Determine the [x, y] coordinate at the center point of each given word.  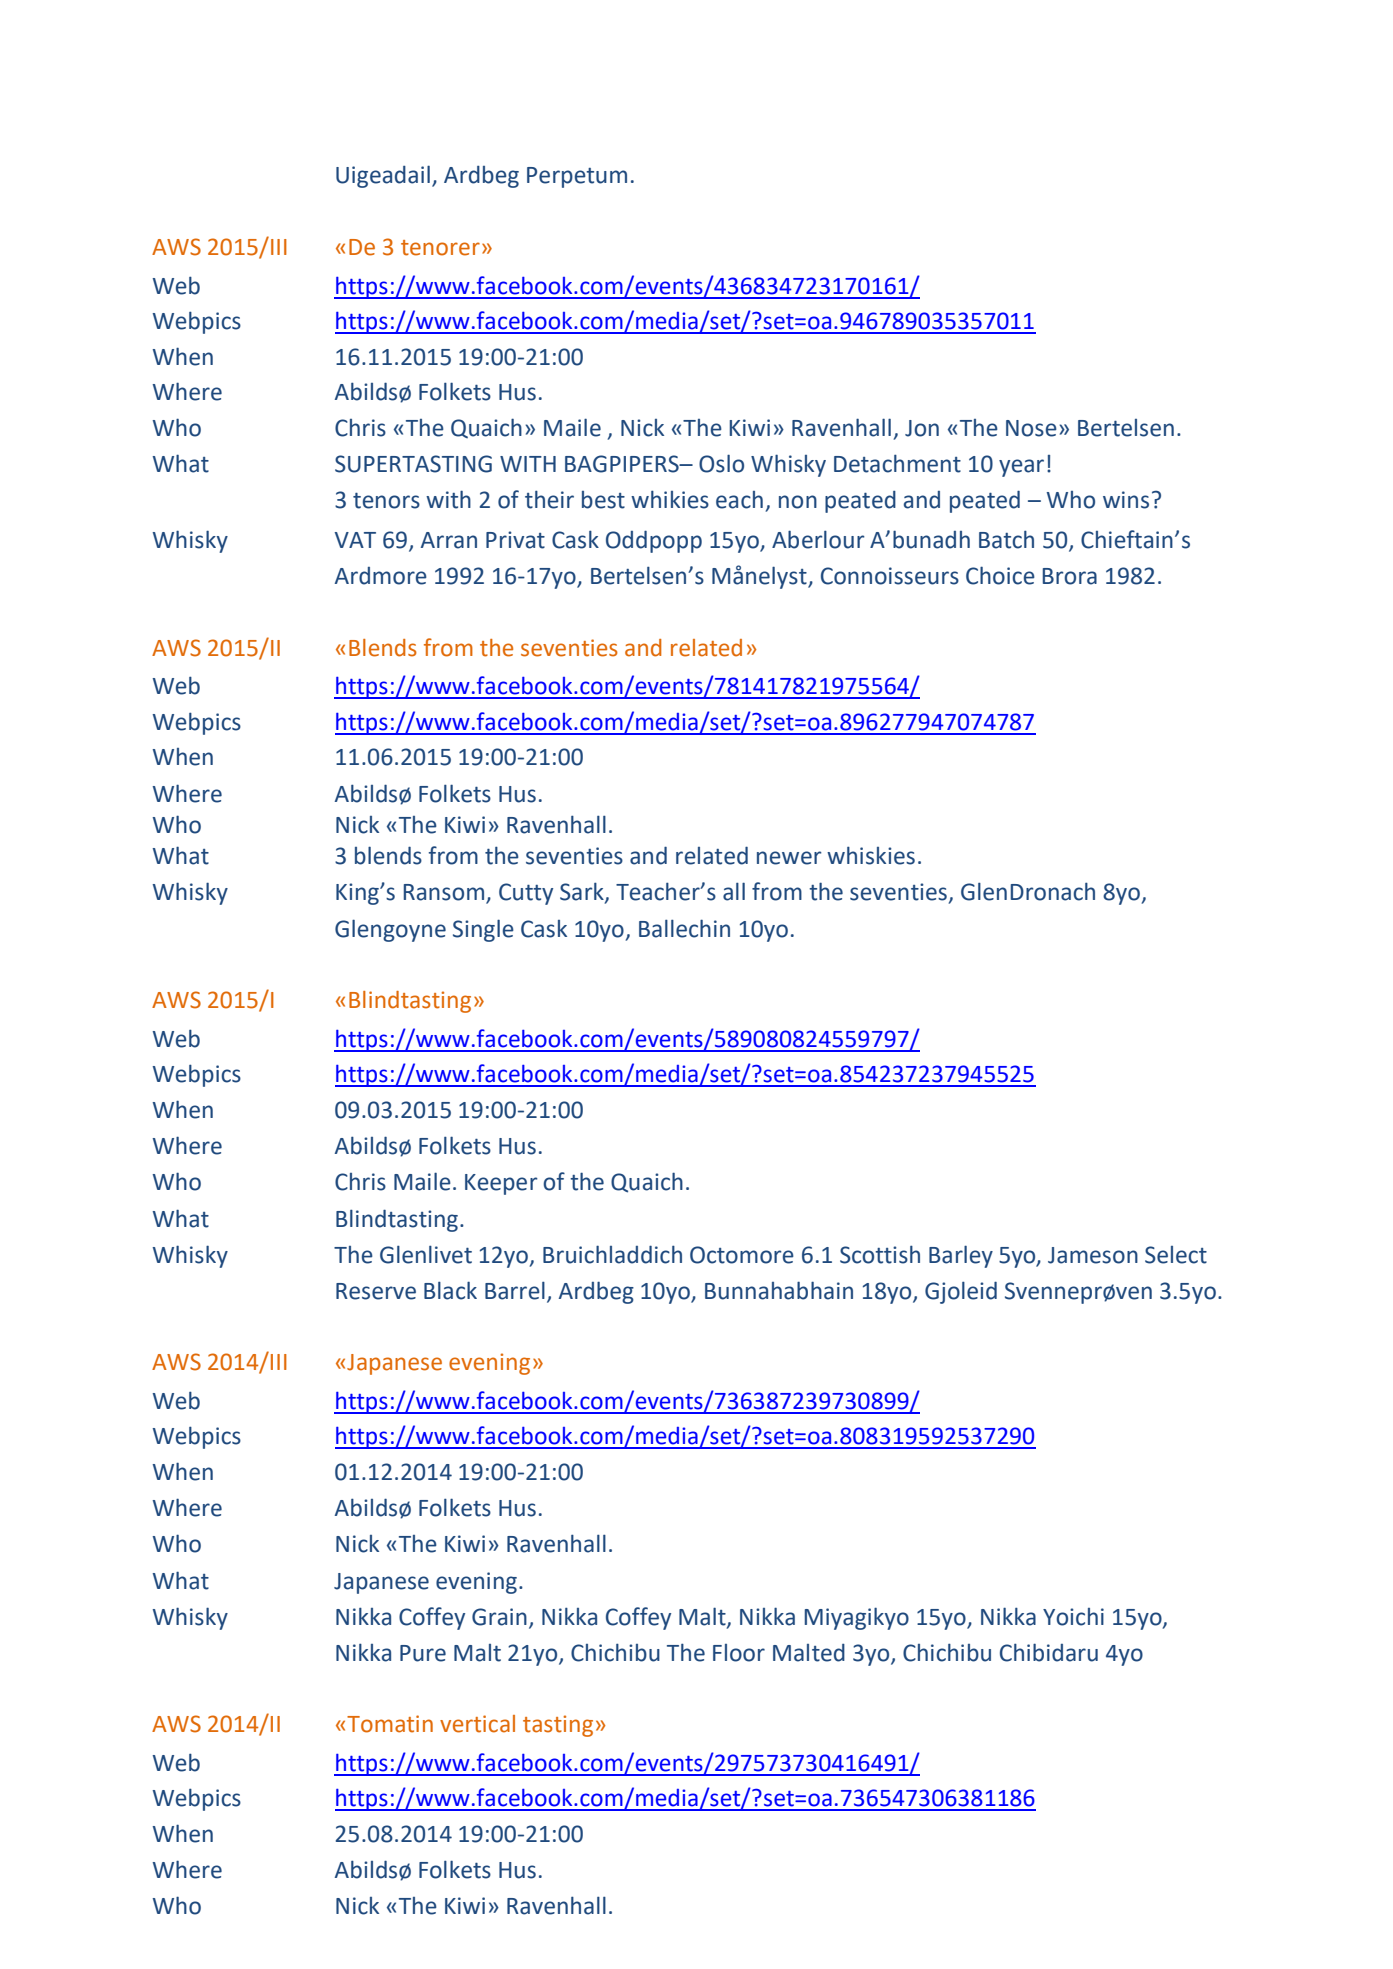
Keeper [501, 1184]
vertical [477, 1724]
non [798, 502]
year [1021, 468]
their [549, 499]
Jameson [1093, 1255]
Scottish [880, 1254]
